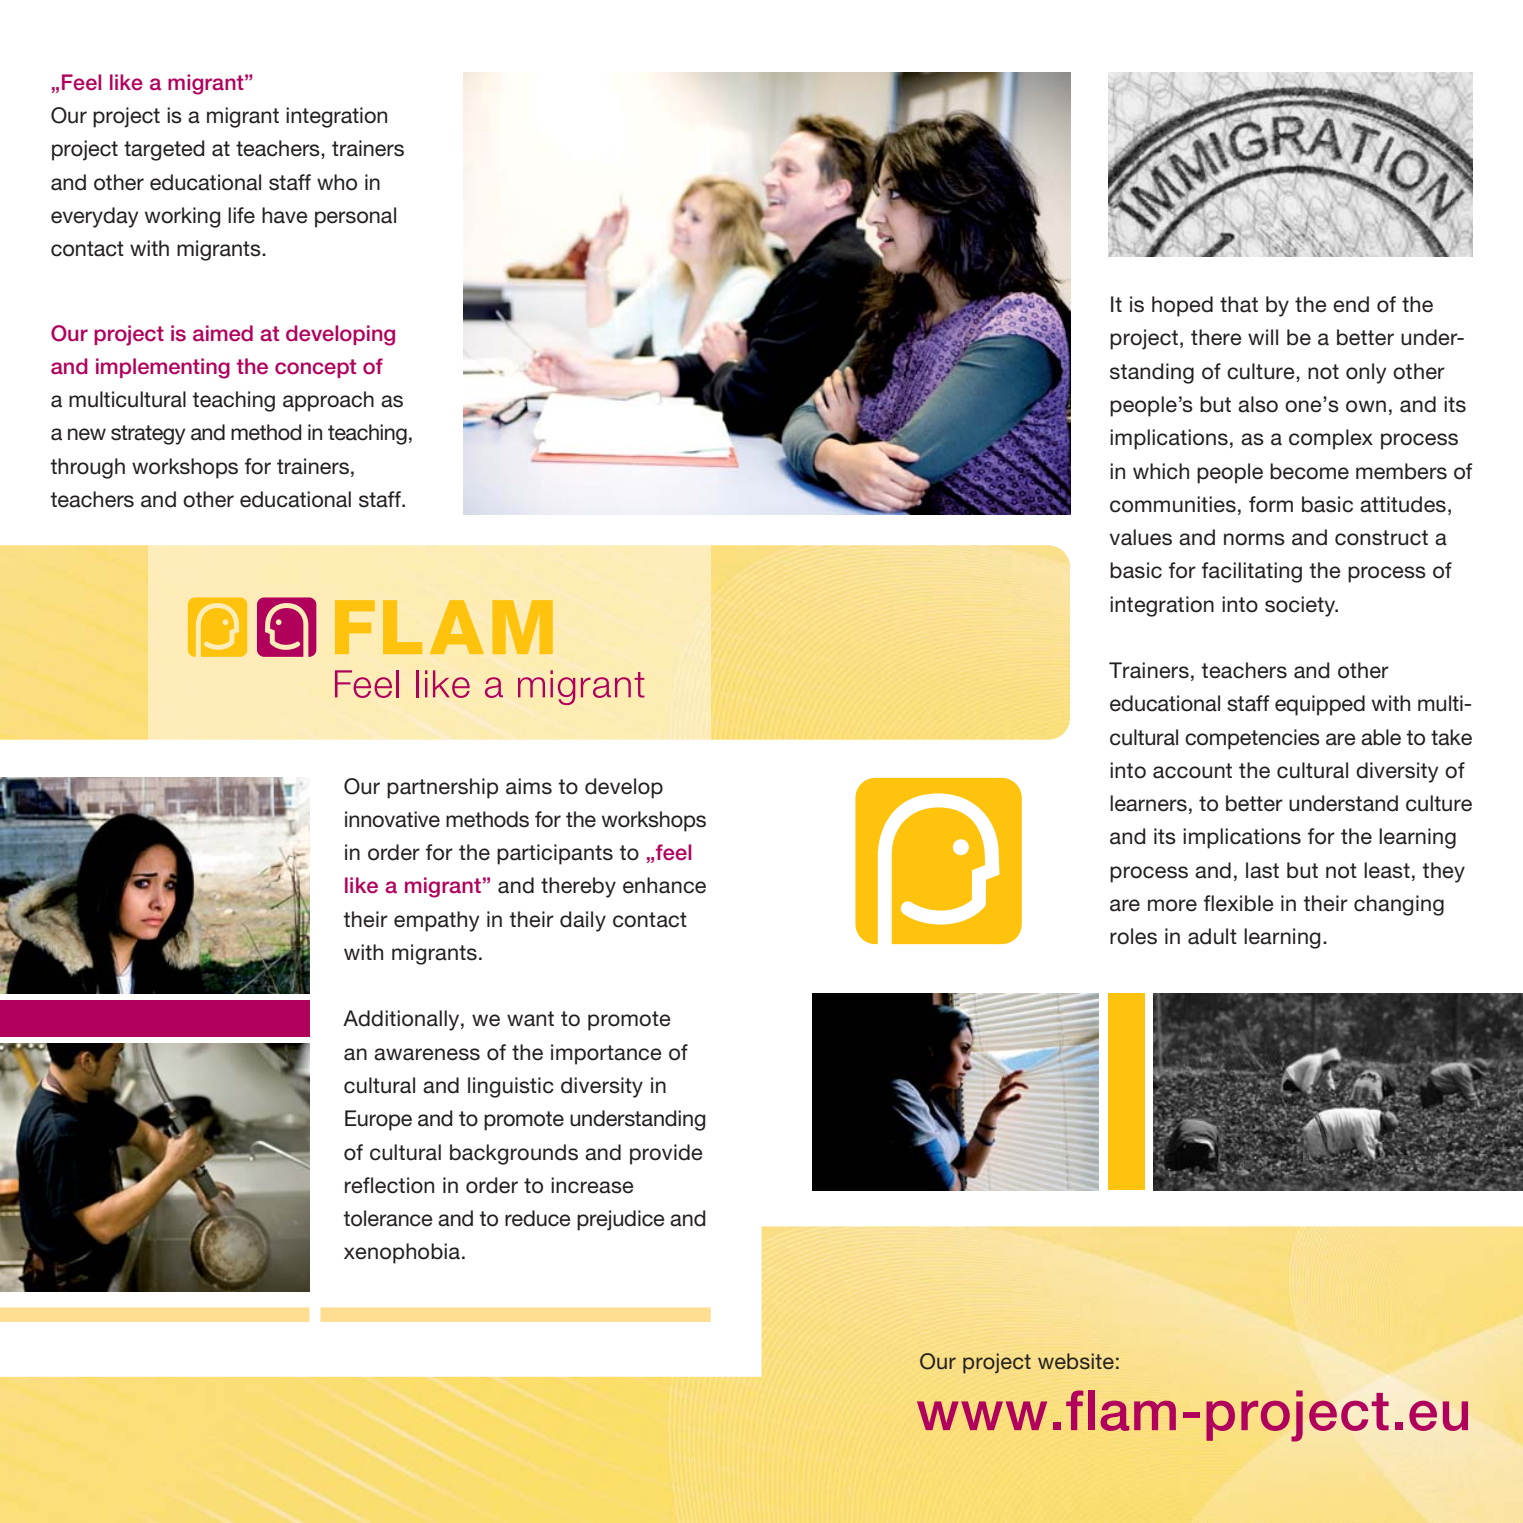 Image resolution: width=1523 pixels, height=1523 pixels. What do you see at coordinates (1239, 304) in the page?
I see `that` at bounding box center [1239, 304].
